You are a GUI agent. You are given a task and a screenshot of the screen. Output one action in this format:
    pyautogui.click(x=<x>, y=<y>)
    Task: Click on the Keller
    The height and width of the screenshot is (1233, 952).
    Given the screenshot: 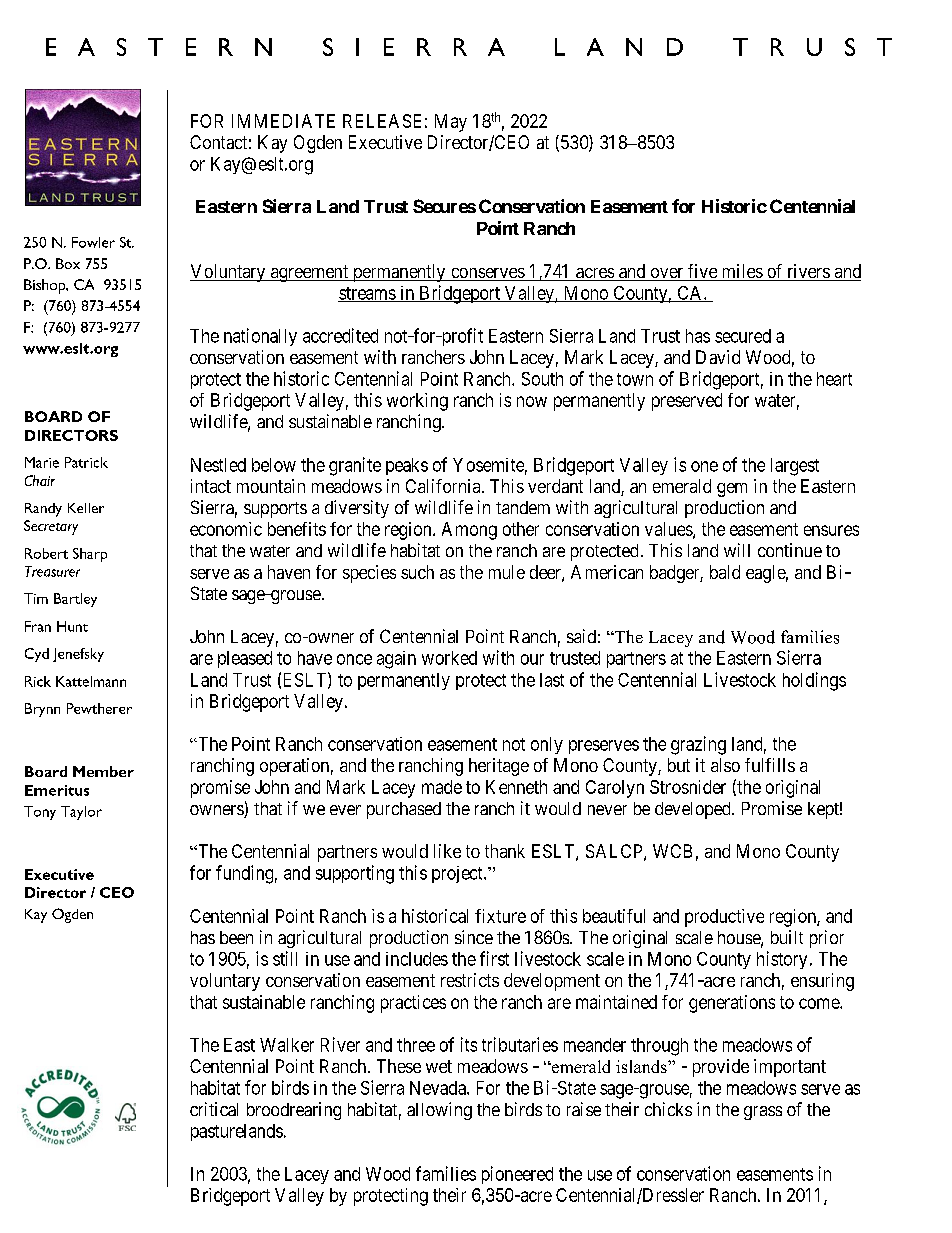 What is the action you would take?
    pyautogui.click(x=86, y=508)
